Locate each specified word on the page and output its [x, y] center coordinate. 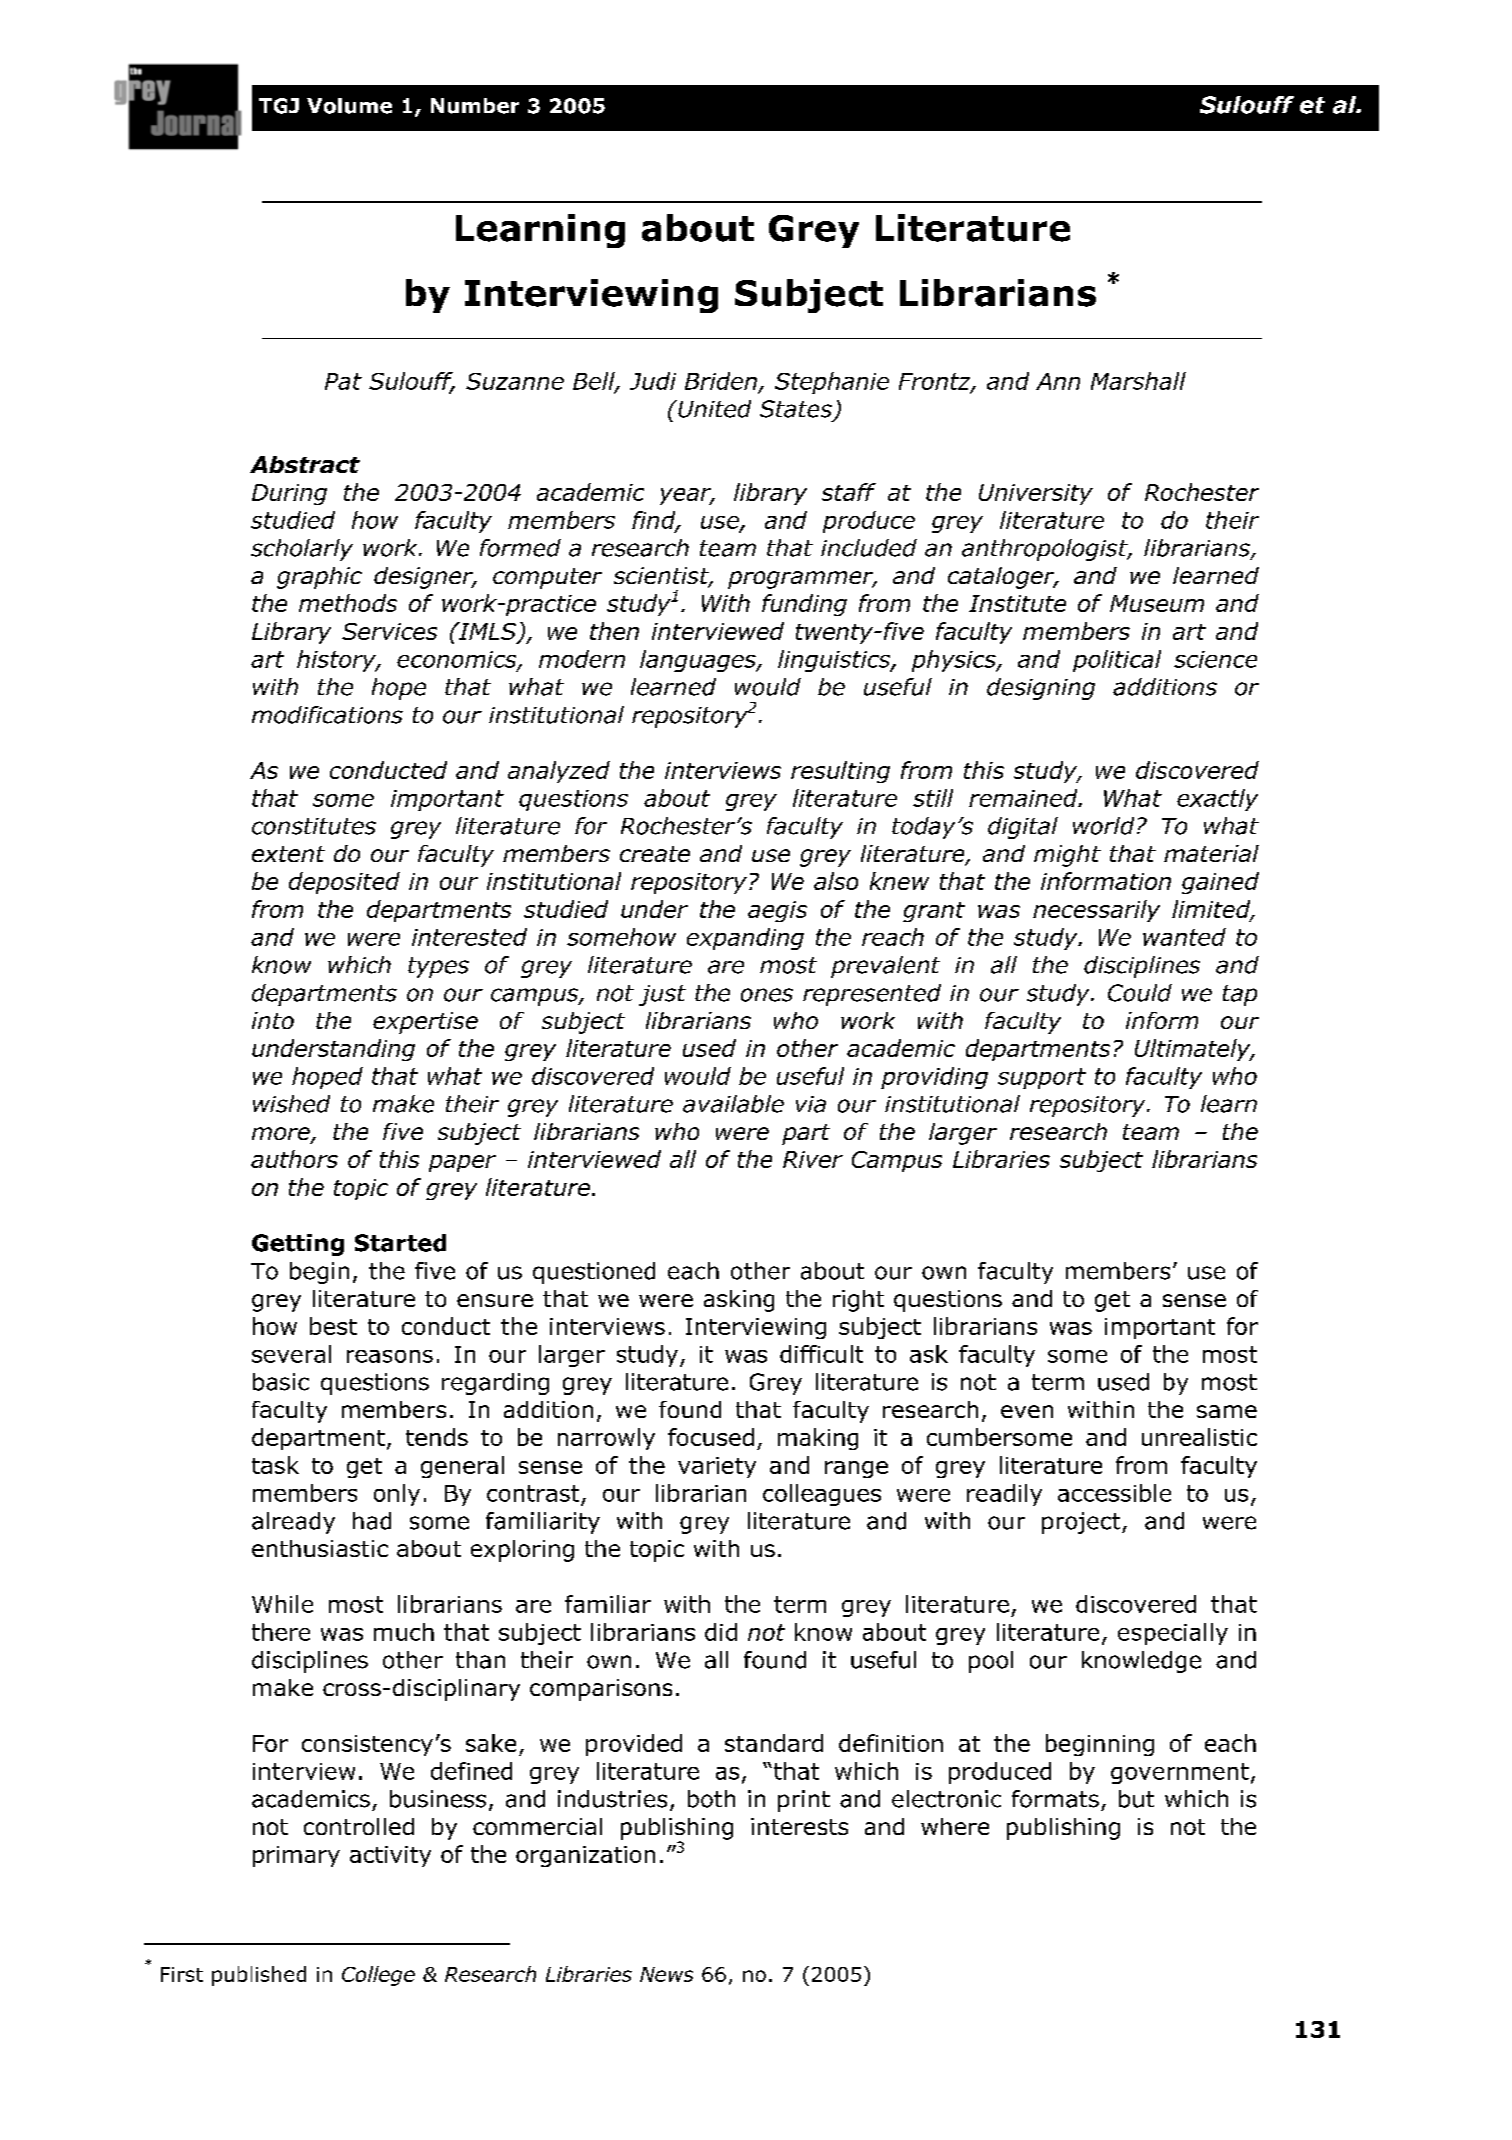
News [666, 1974]
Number [475, 106]
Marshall [1138, 381]
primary [296, 1856]
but [1136, 1799]
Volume [349, 106]
